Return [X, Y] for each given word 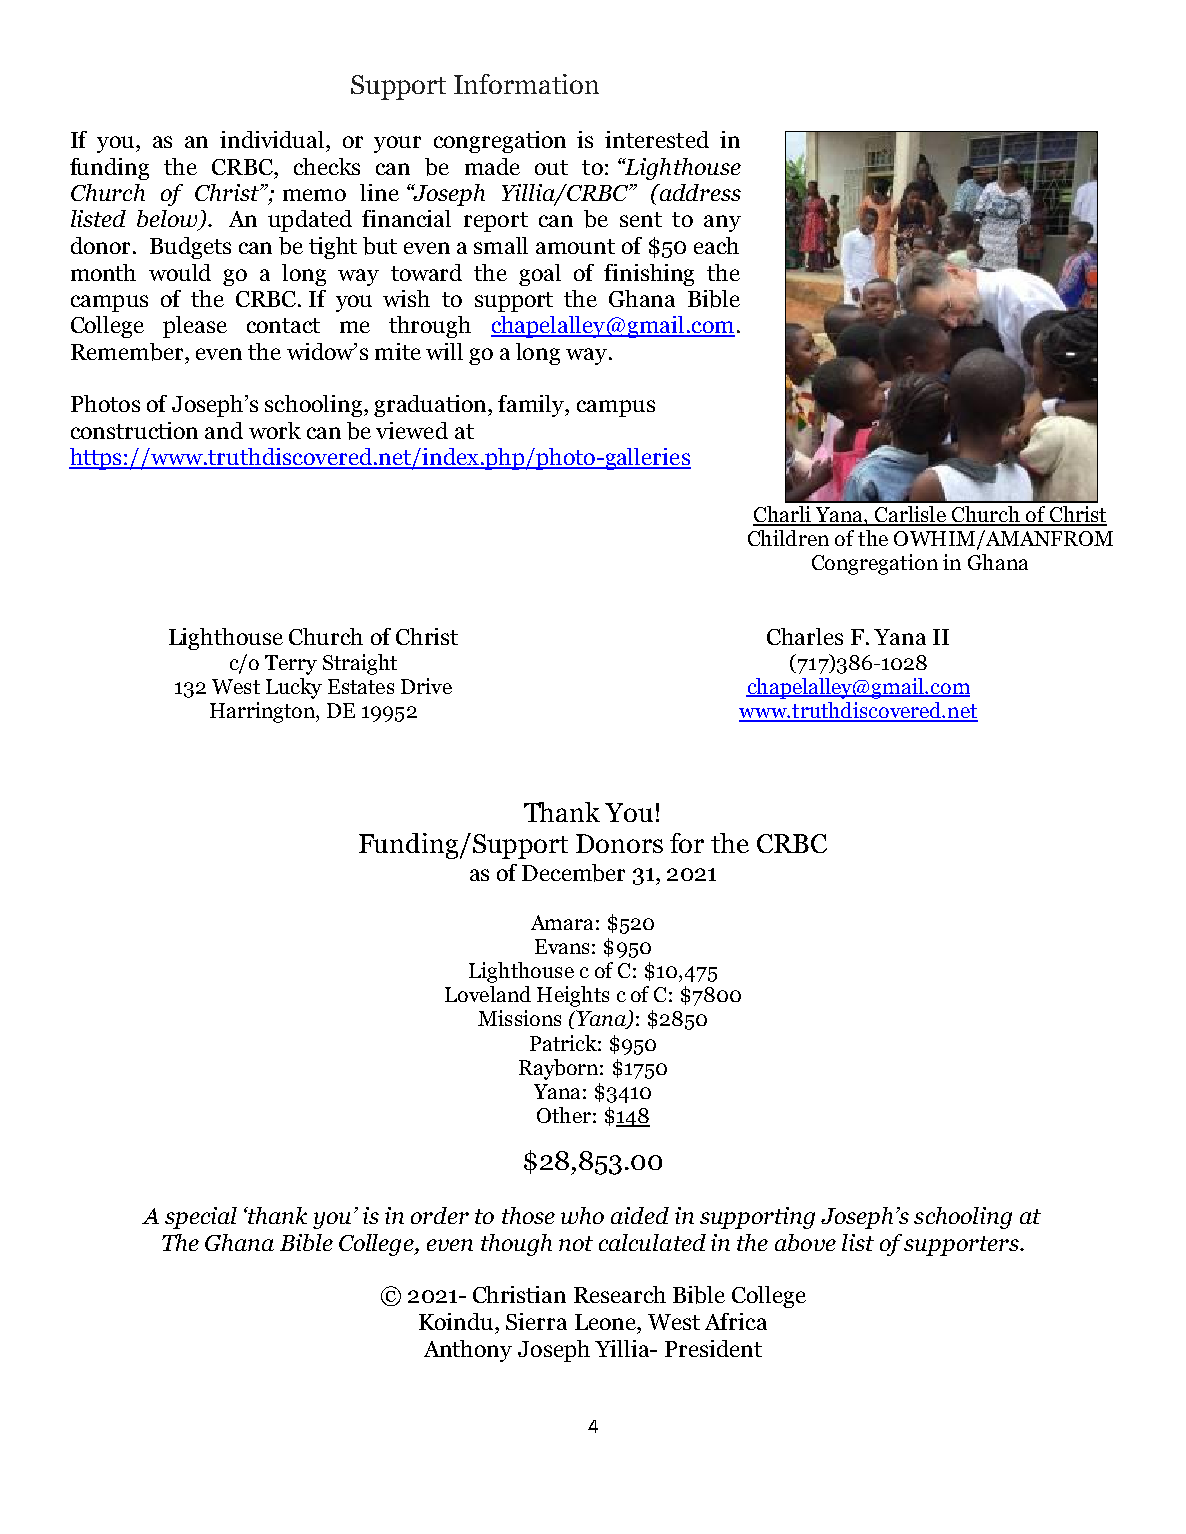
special [201, 1218]
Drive [426, 686]
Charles [805, 636]
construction [134, 430]
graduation [432, 406]
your [397, 144]
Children [788, 538]
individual [273, 139]
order [440, 1215]
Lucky [294, 688]
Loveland [488, 994]
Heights [573, 996]
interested [657, 139]
